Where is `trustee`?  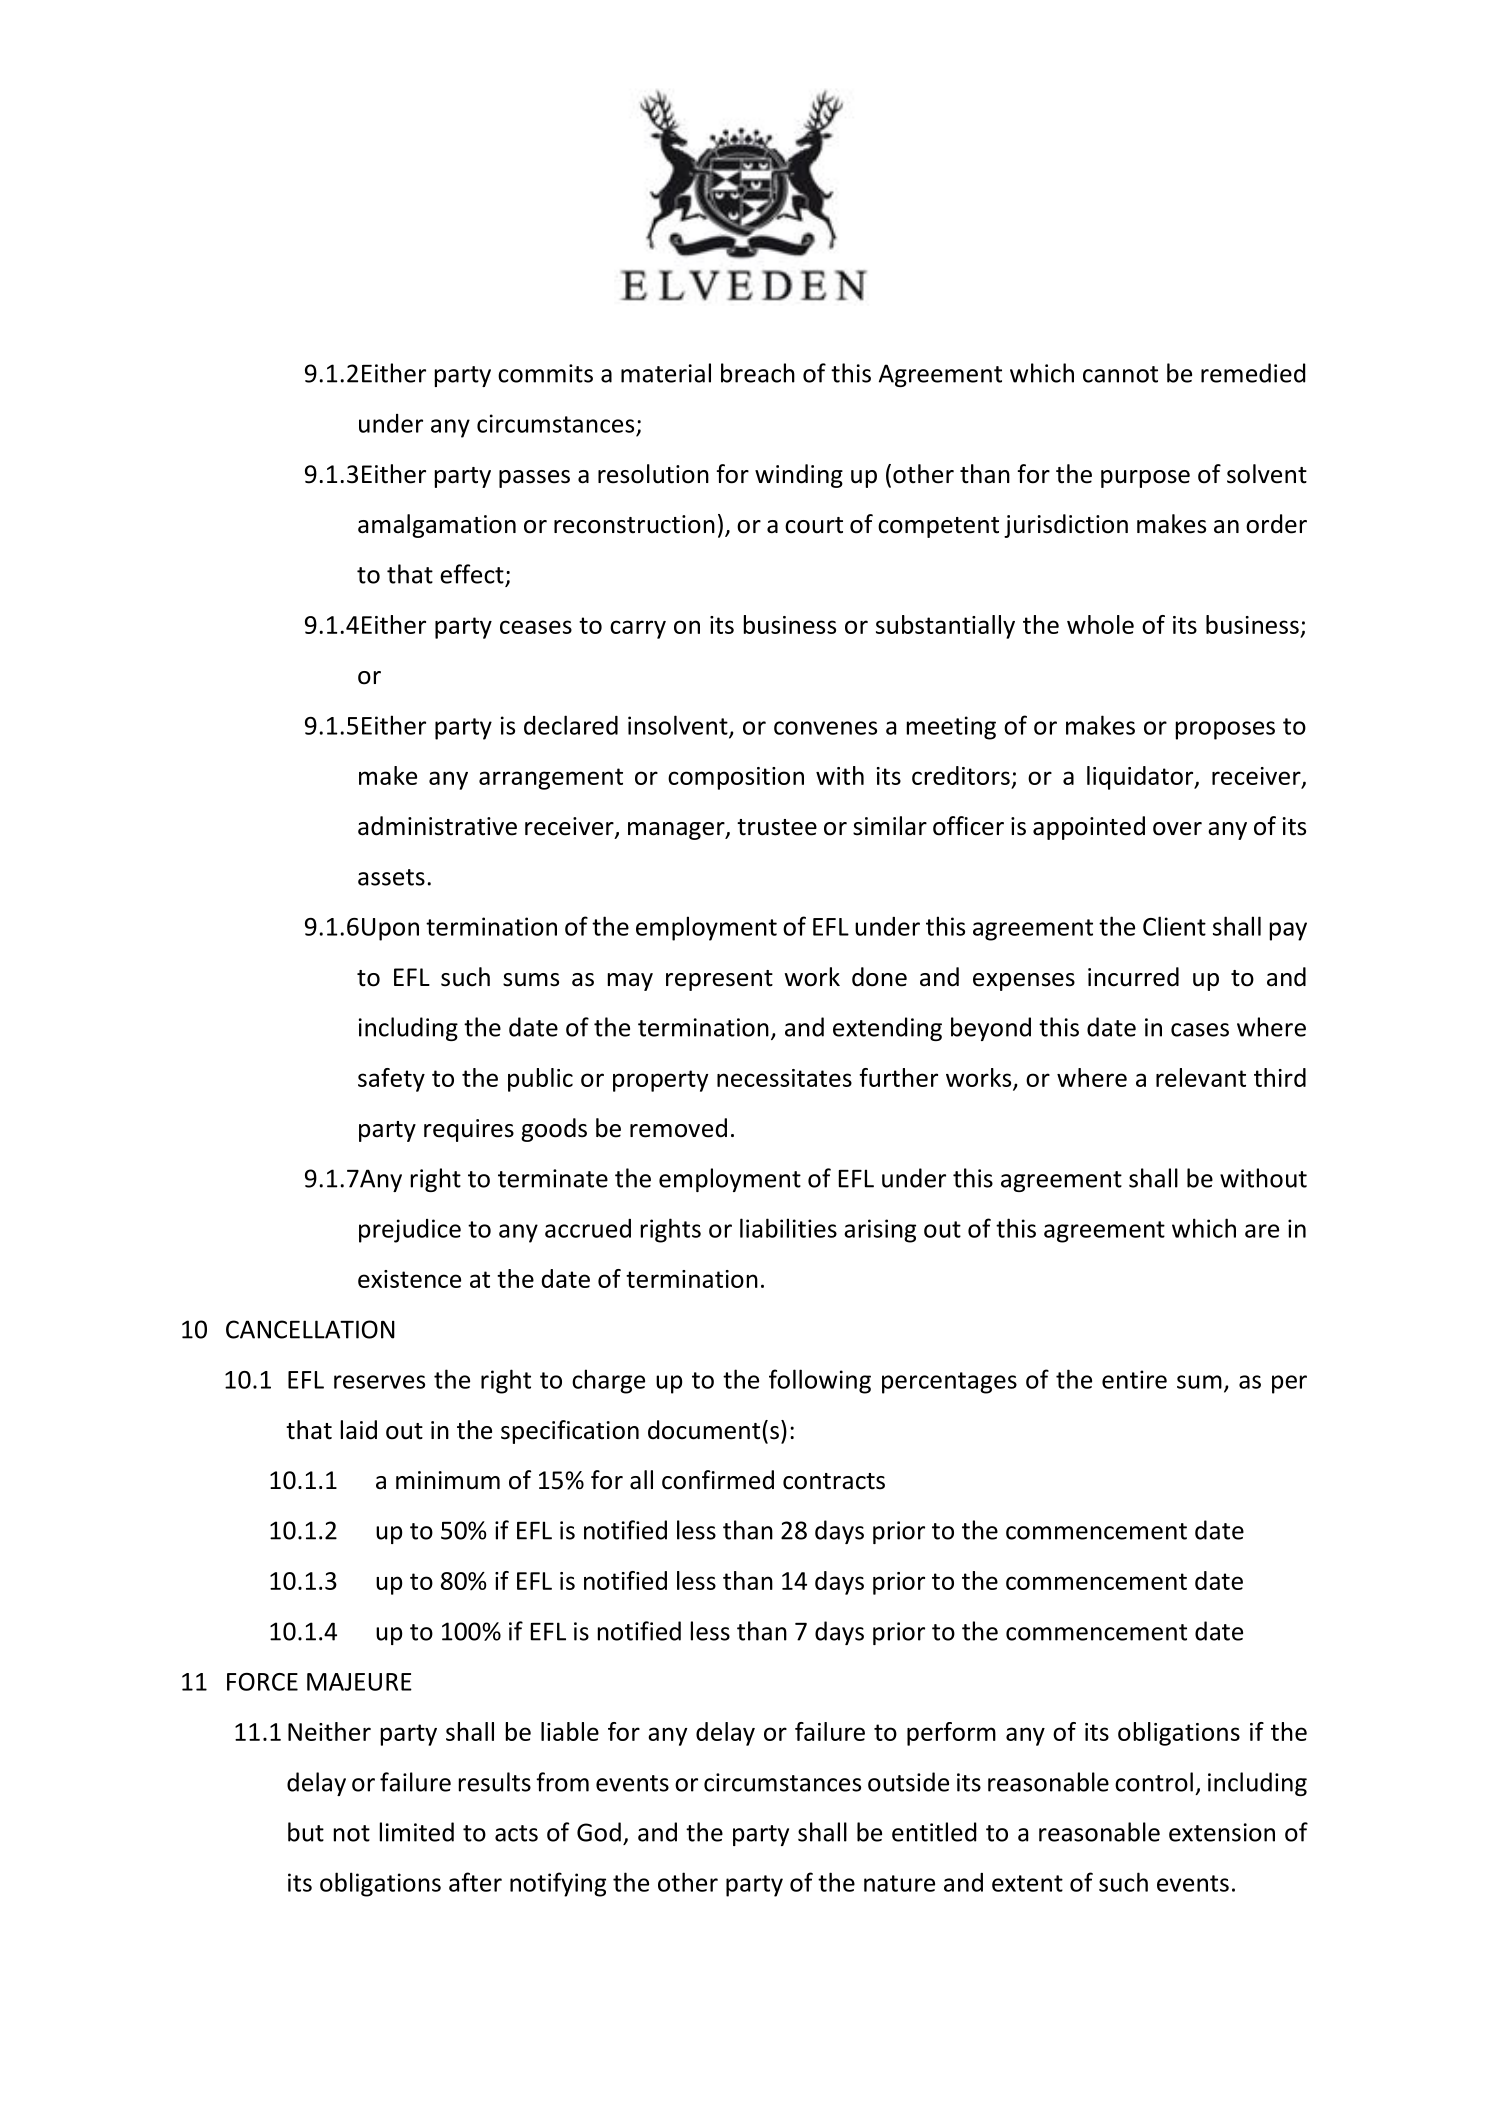
trustee is located at coordinates (777, 827).
